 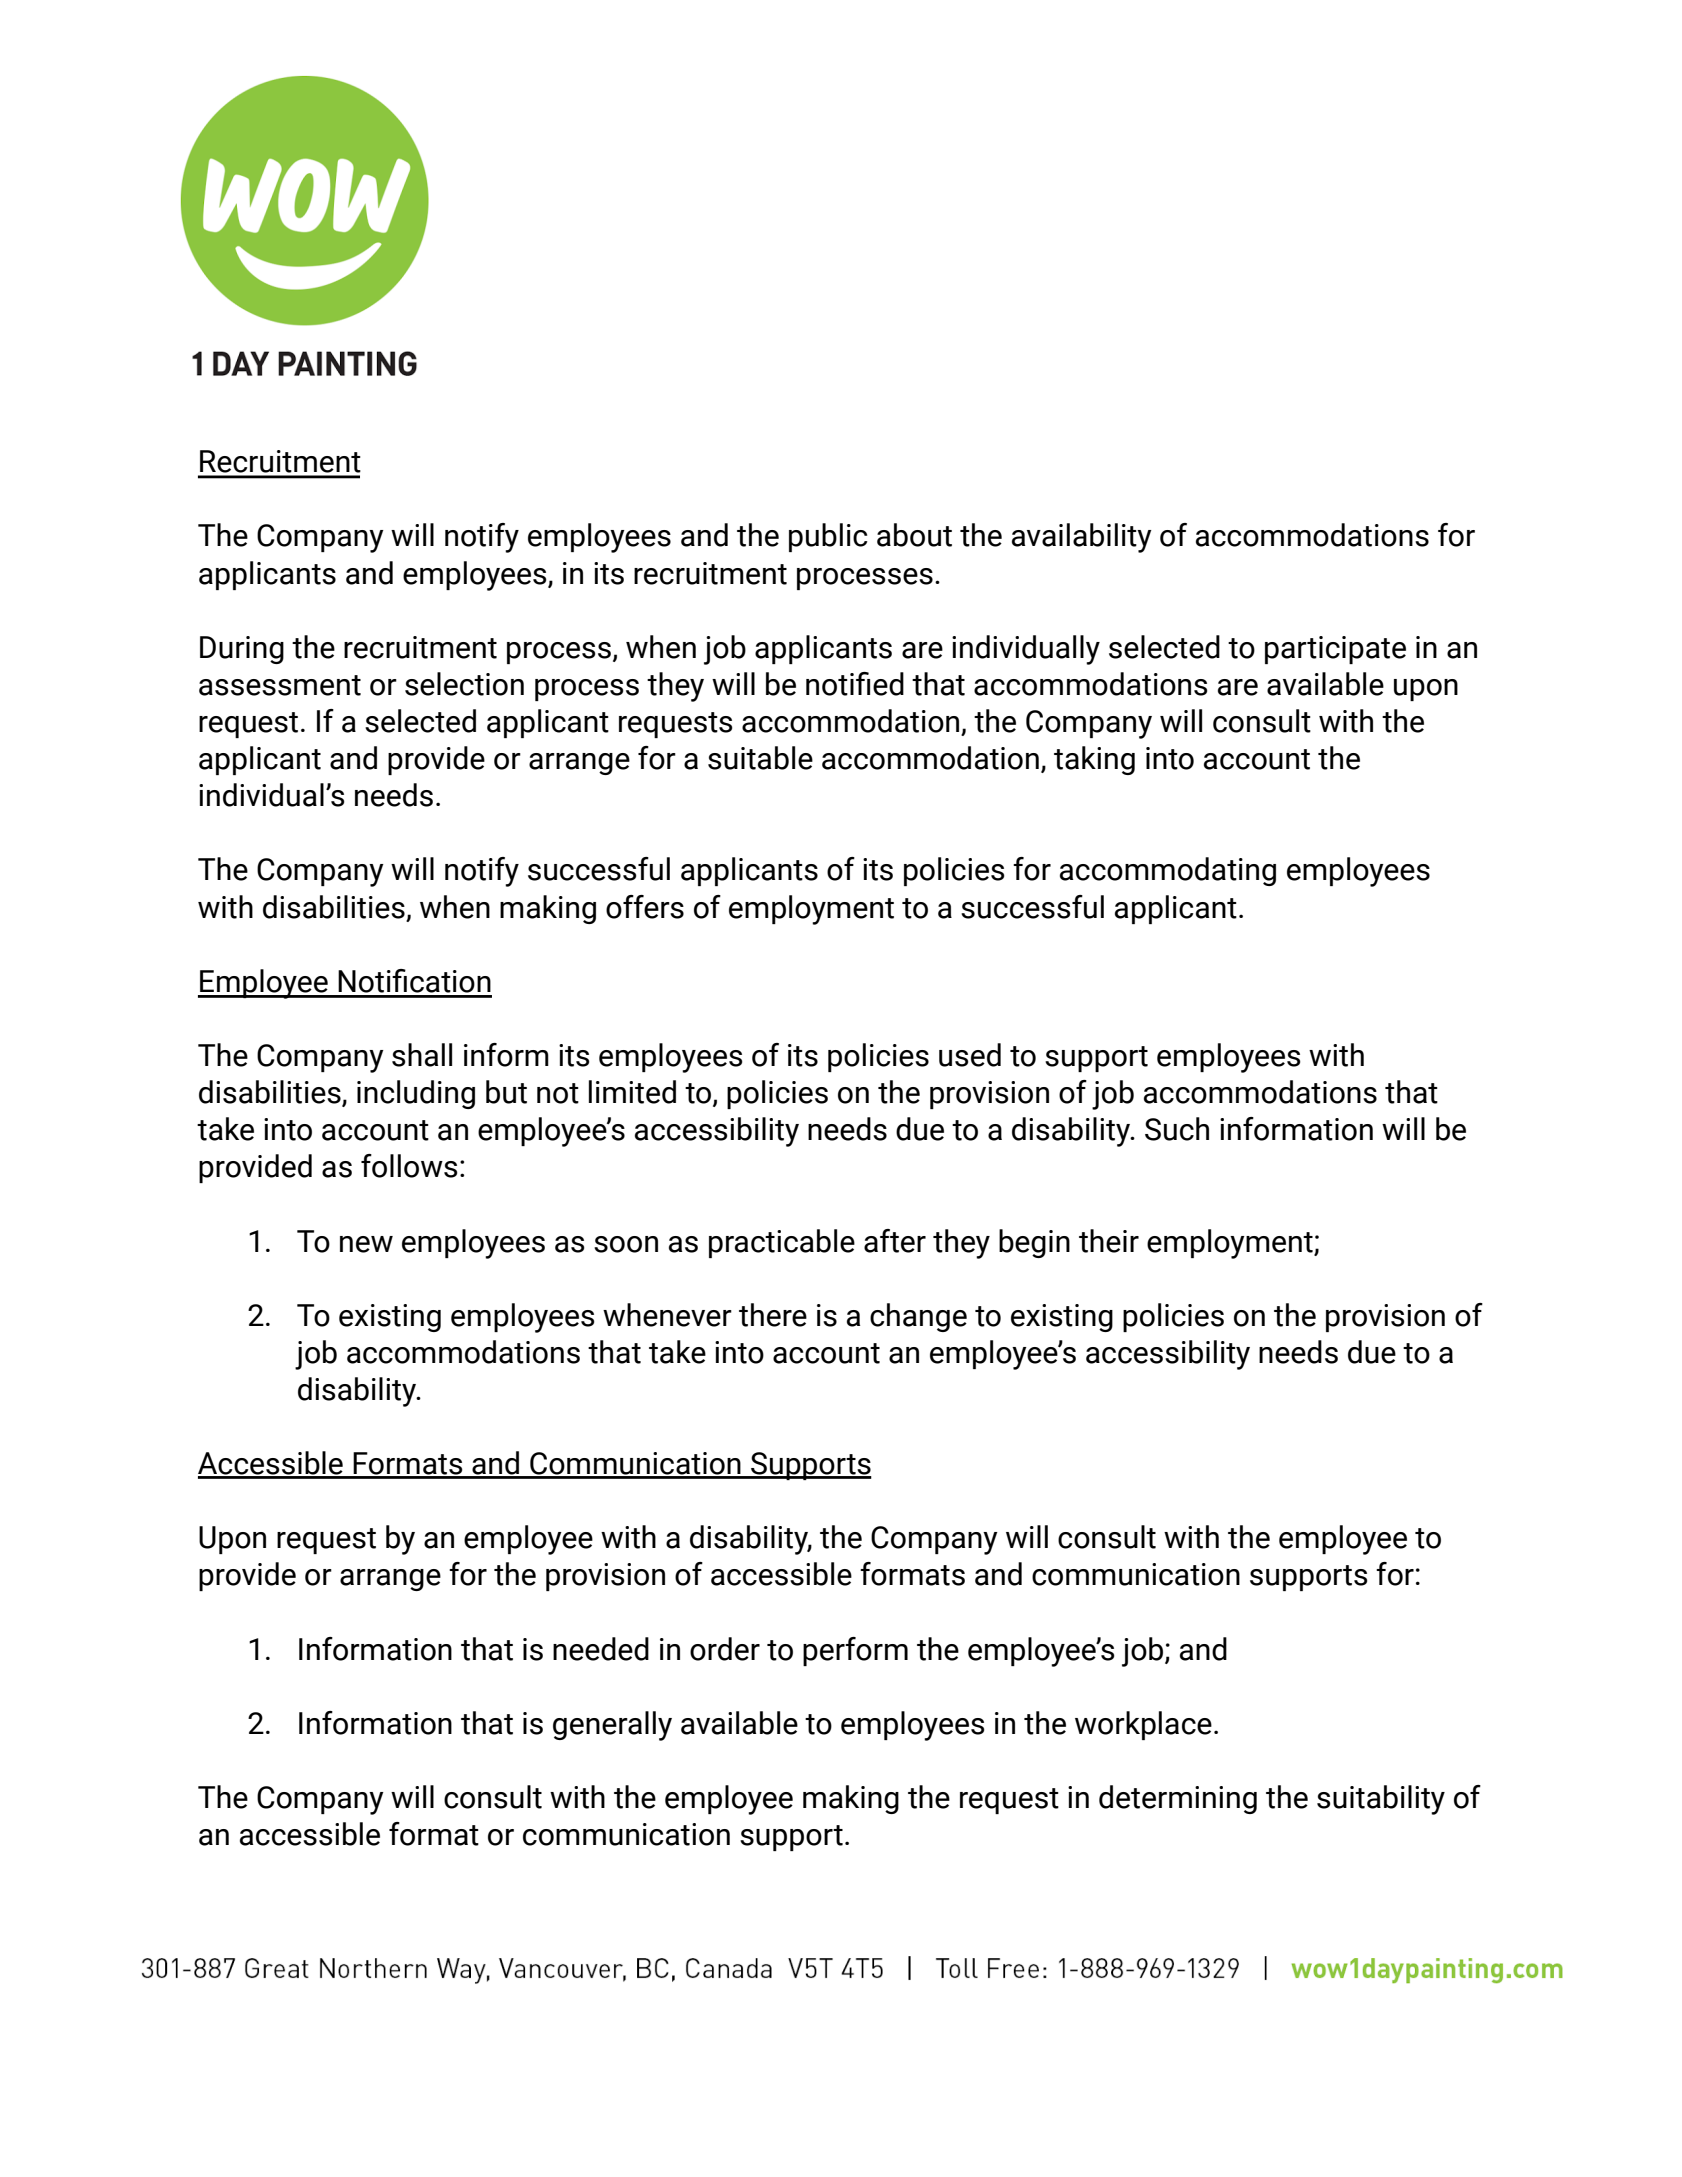 I want to click on follows, so click(x=409, y=1166).
